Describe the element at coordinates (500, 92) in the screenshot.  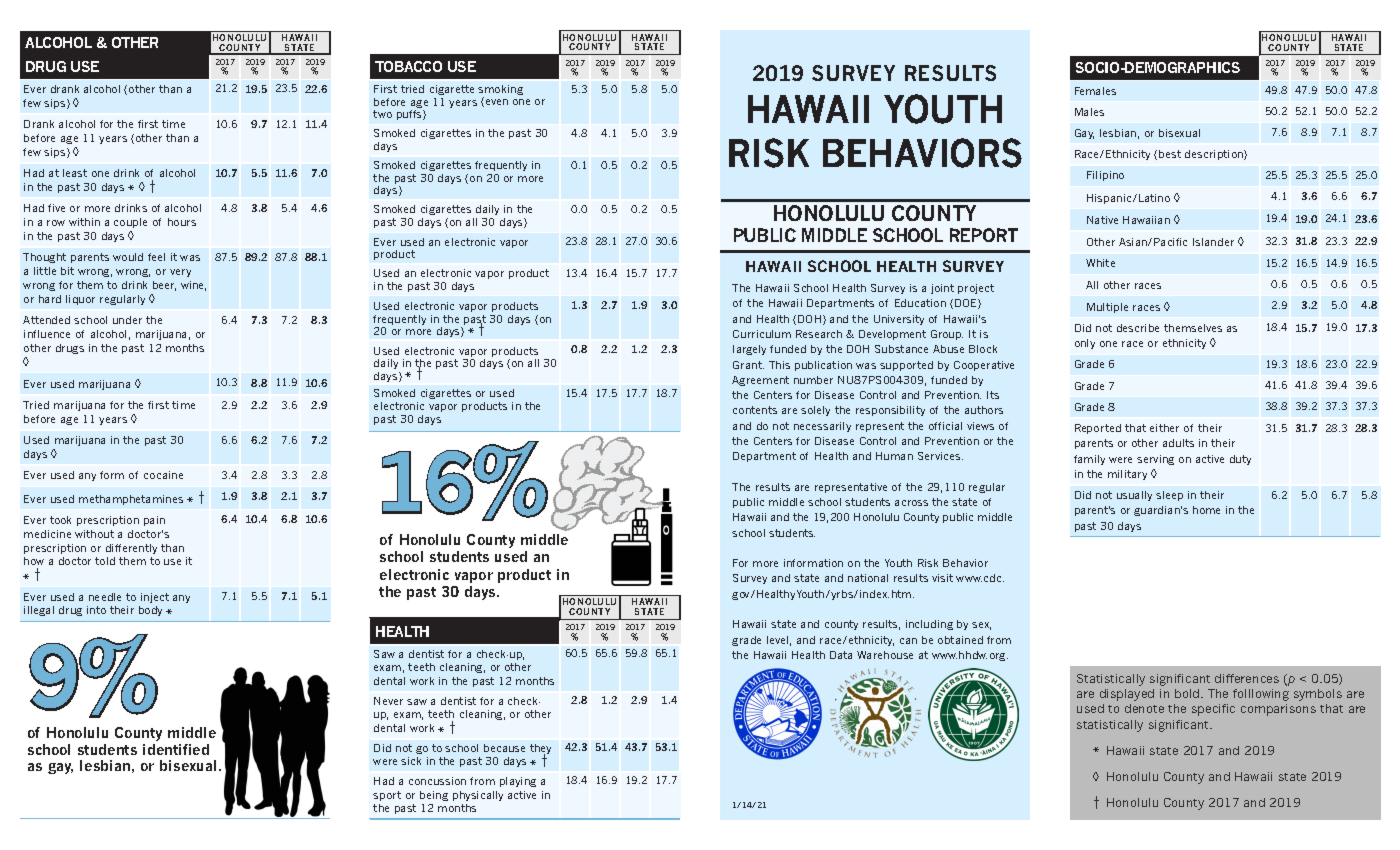
I see `smoking` at that location.
